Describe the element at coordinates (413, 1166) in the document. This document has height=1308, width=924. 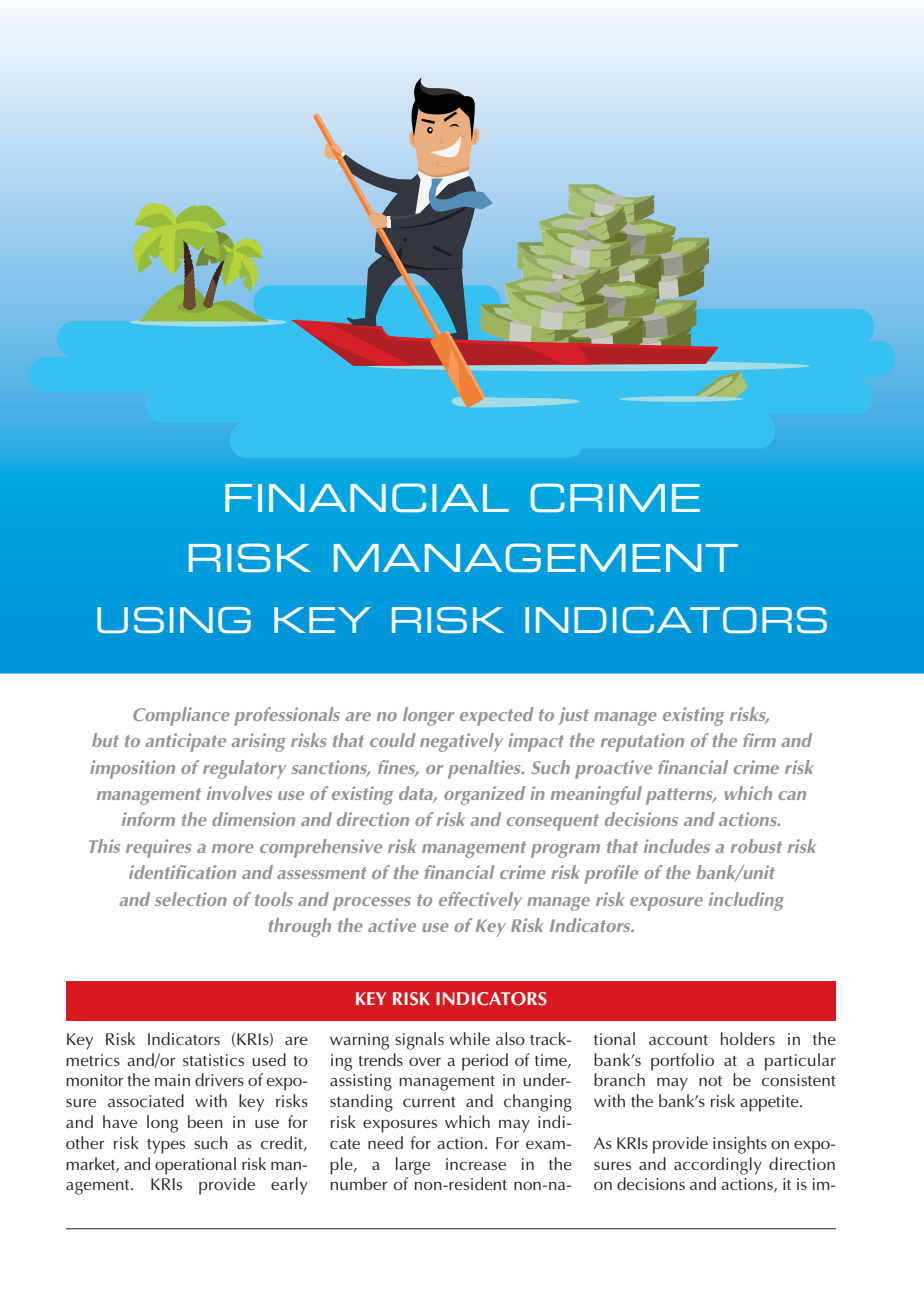
I see `large` at that location.
